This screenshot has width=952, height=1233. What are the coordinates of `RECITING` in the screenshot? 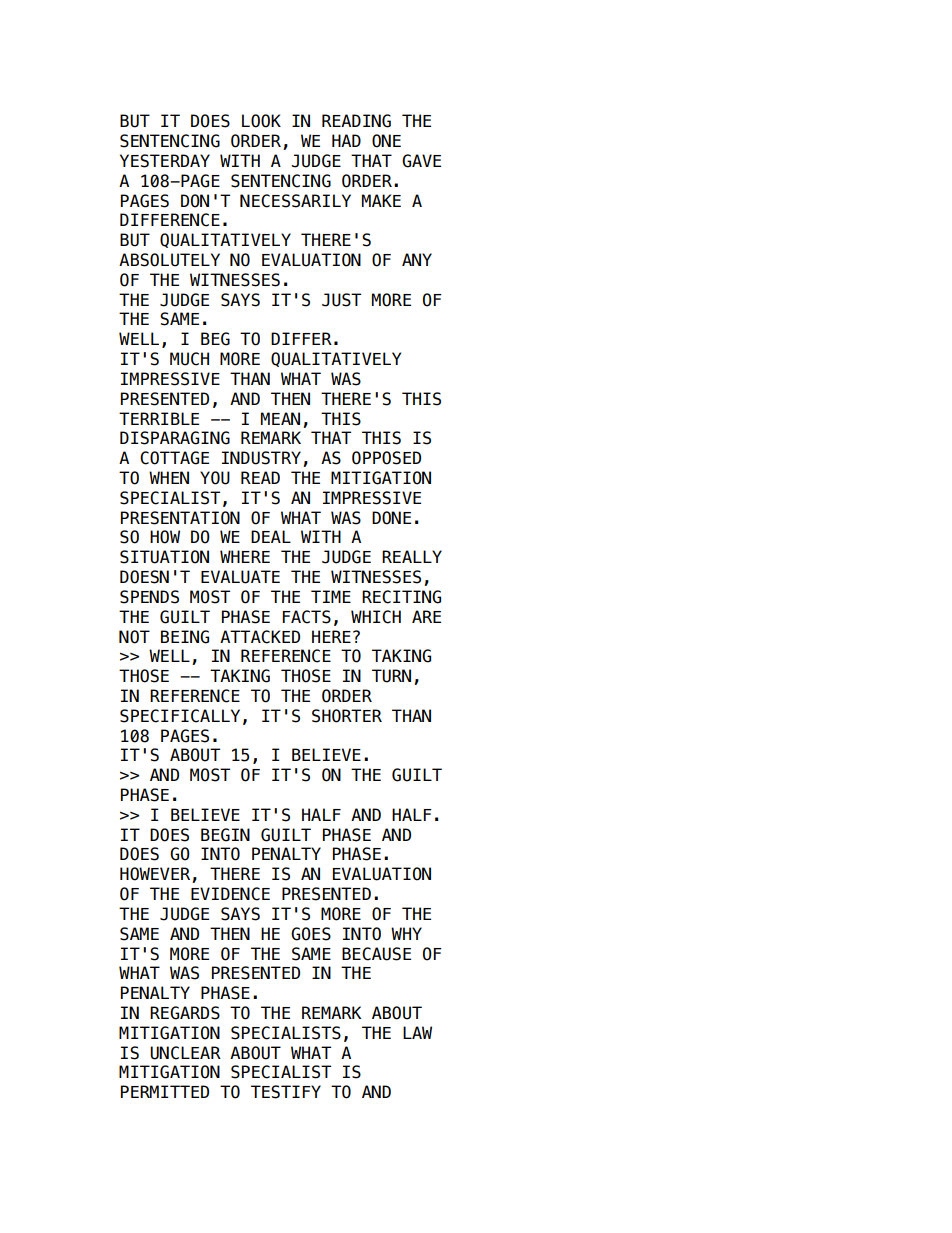 It's located at (401, 597).
